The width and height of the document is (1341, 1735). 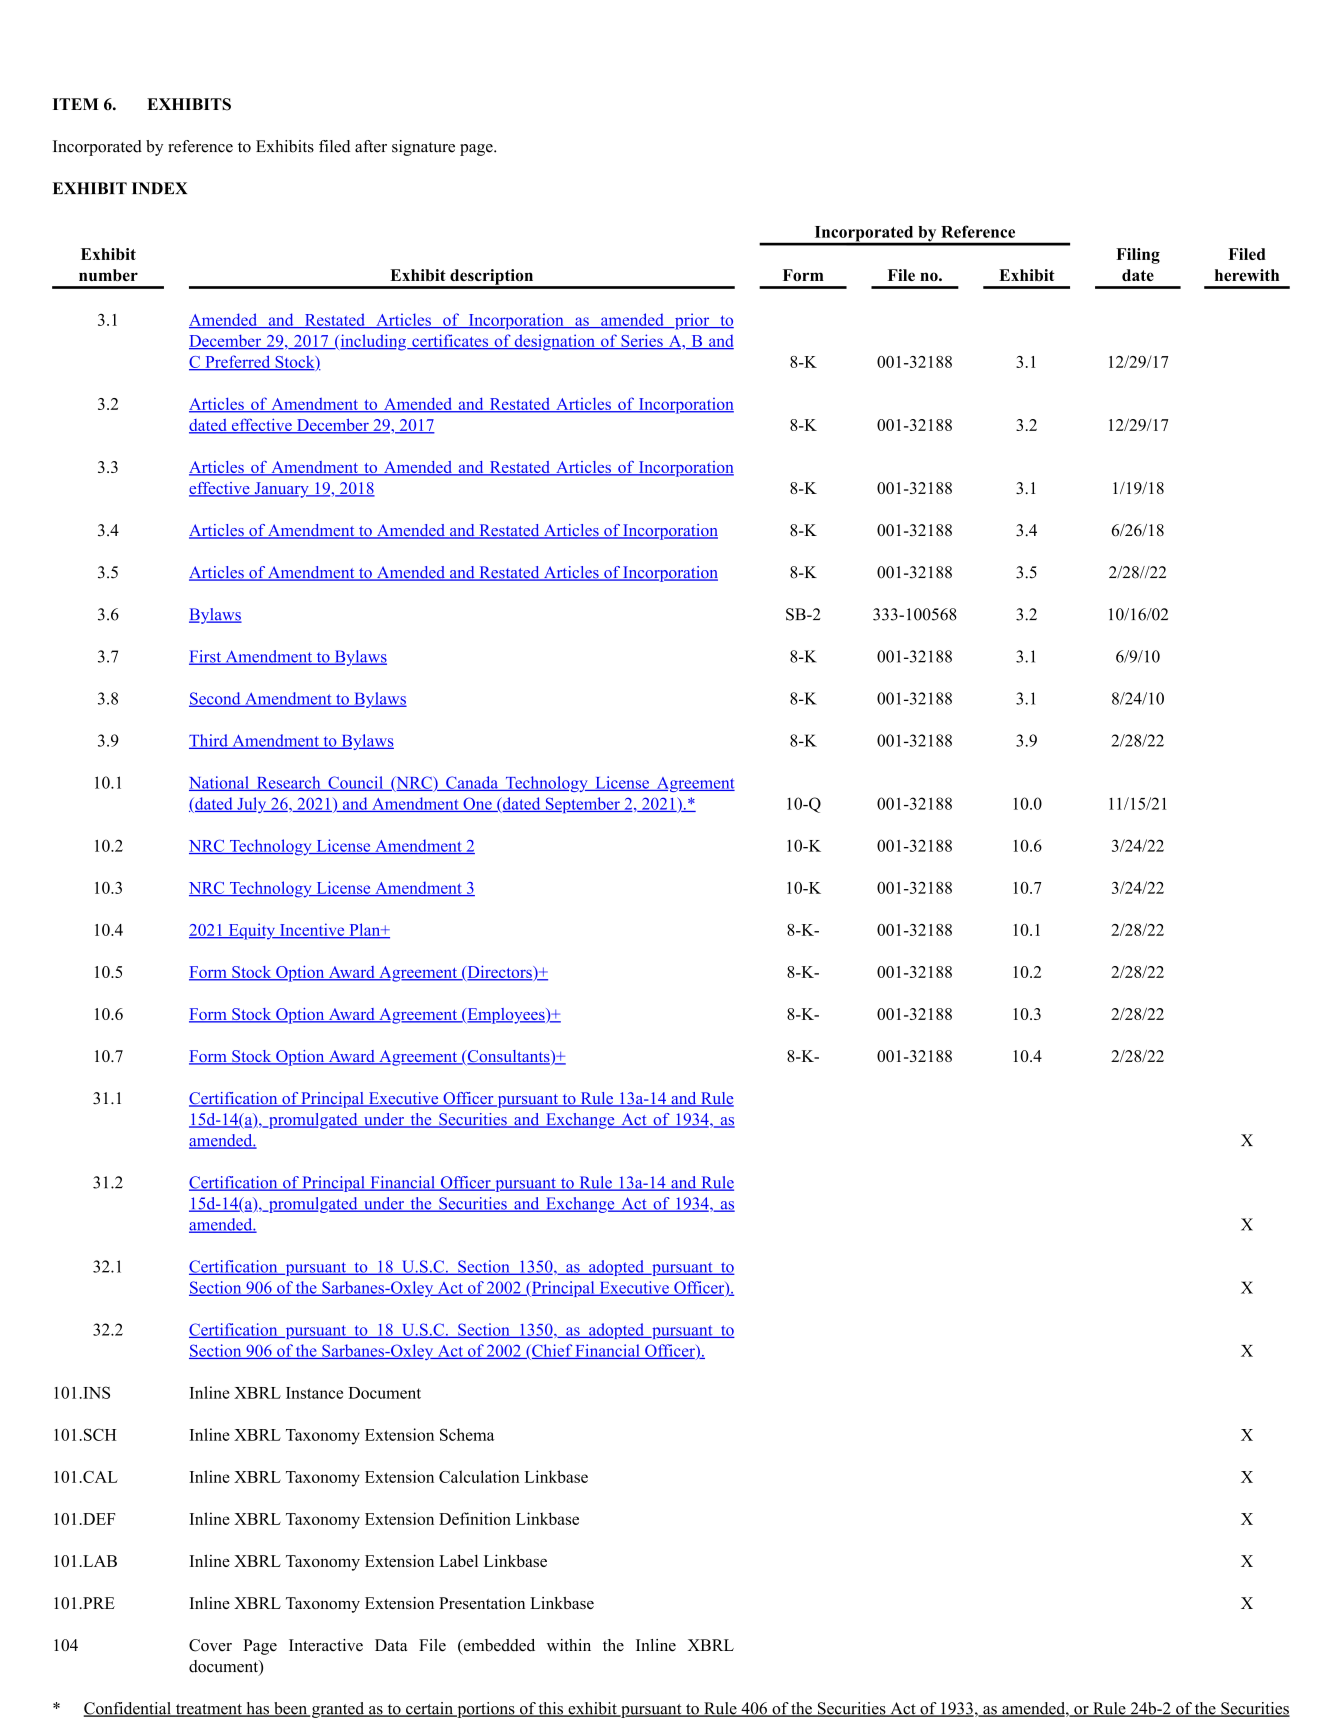 What do you see at coordinates (569, 1645) in the document?
I see `within` at bounding box center [569, 1645].
